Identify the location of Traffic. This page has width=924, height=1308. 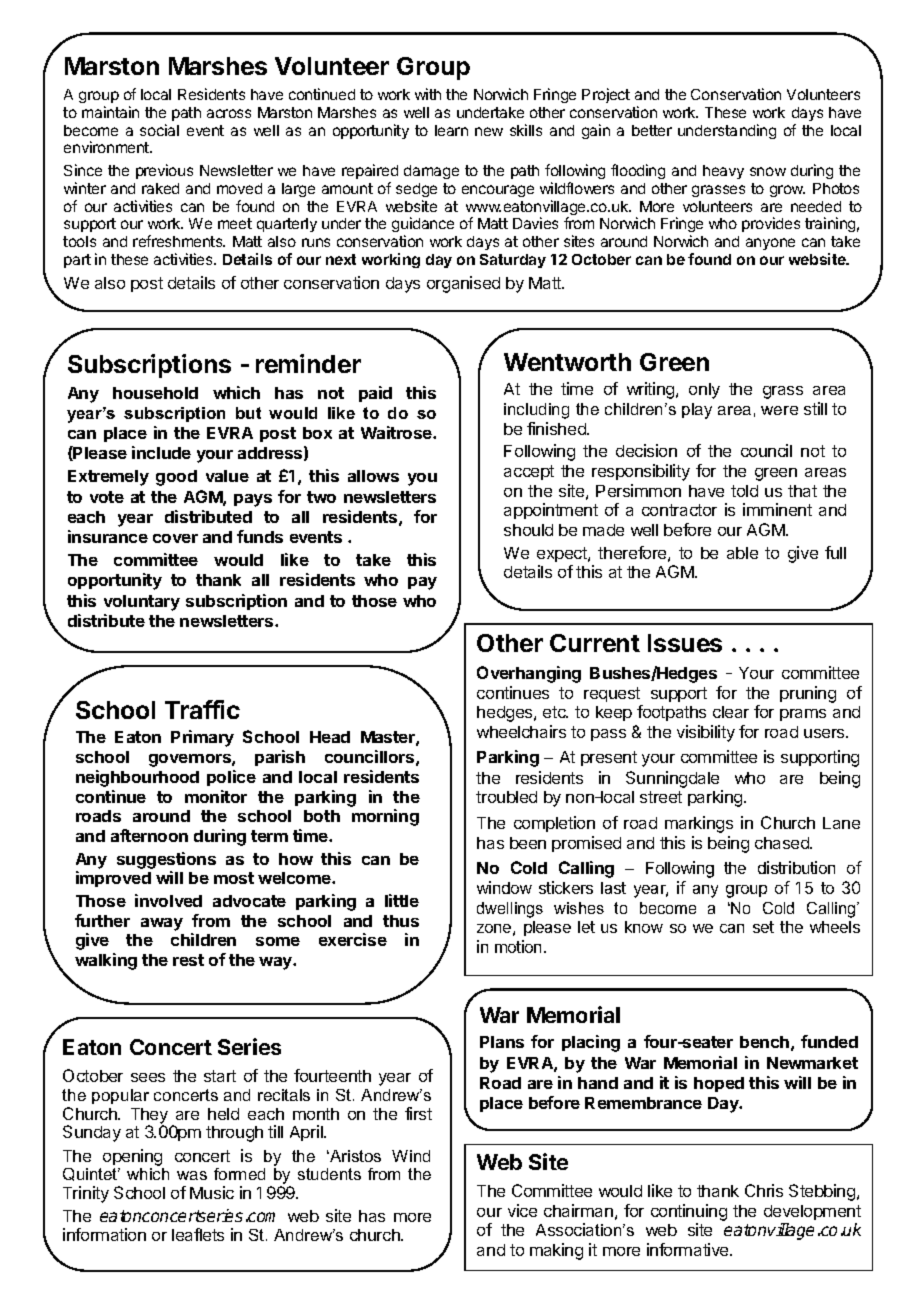
(202, 709).
